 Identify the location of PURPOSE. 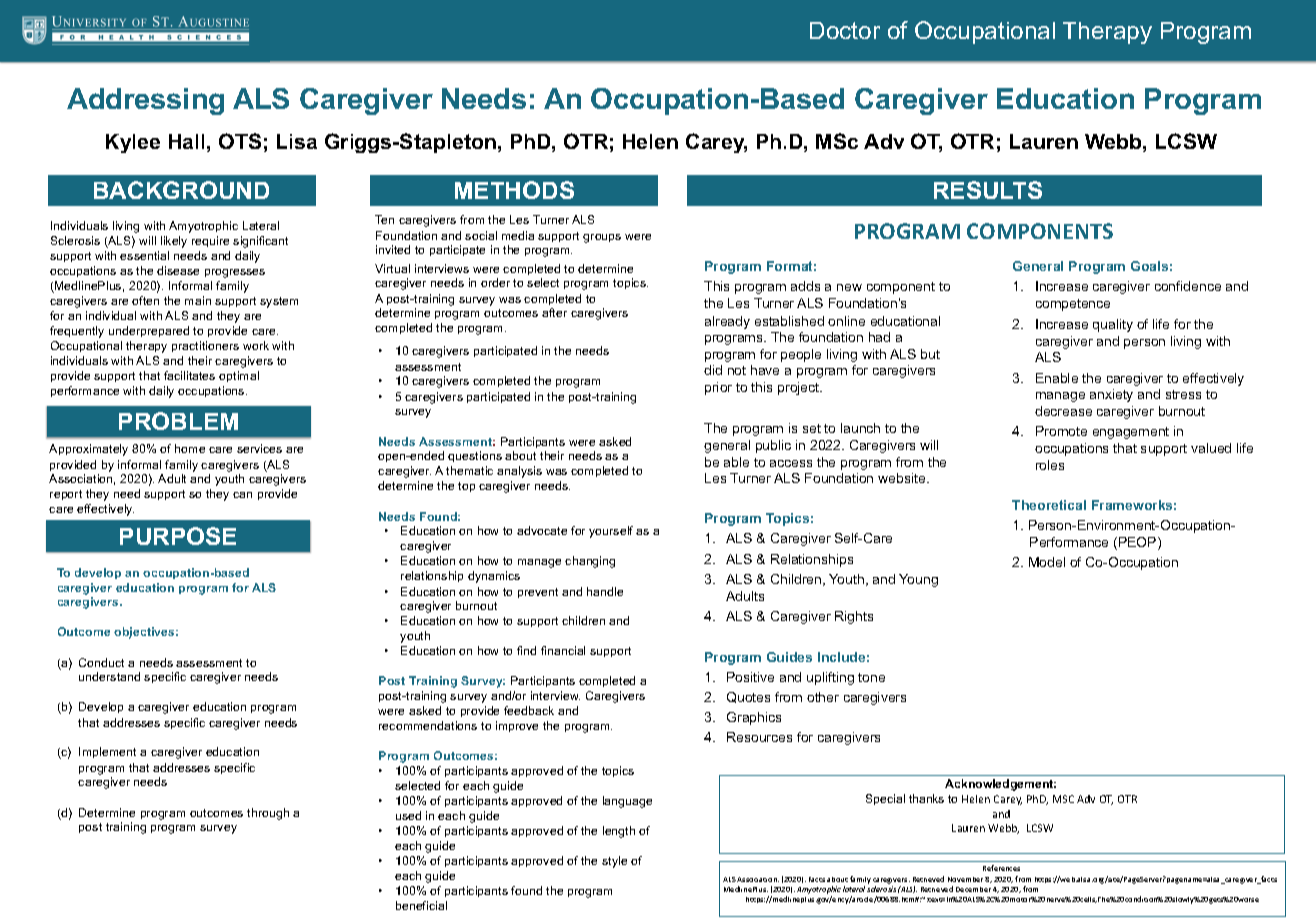
(178, 536).
